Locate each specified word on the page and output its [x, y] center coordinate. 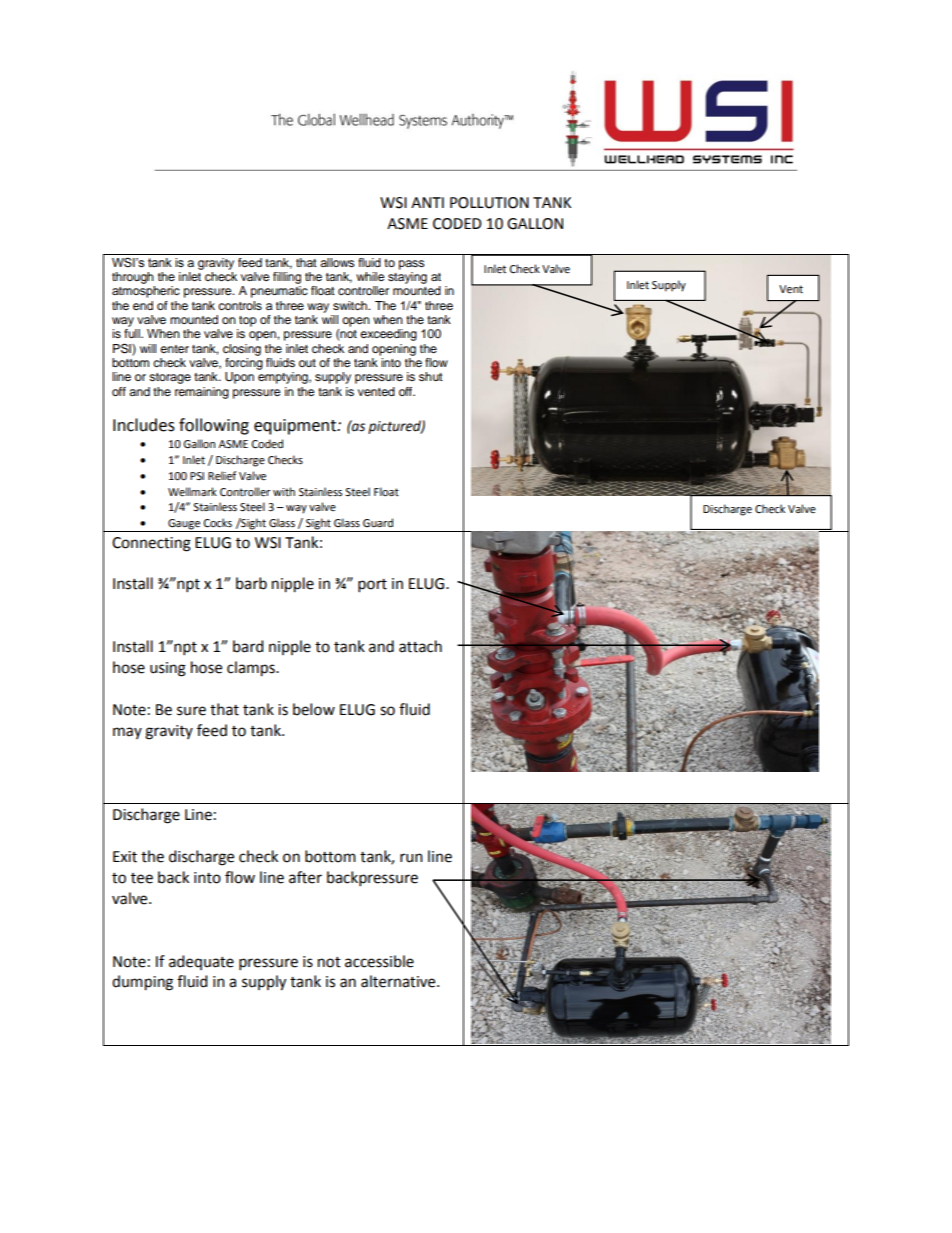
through [133, 278]
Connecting [151, 544]
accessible [379, 961]
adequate [201, 962]
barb [251, 583]
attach [420, 646]
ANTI [427, 202]
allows [337, 262]
